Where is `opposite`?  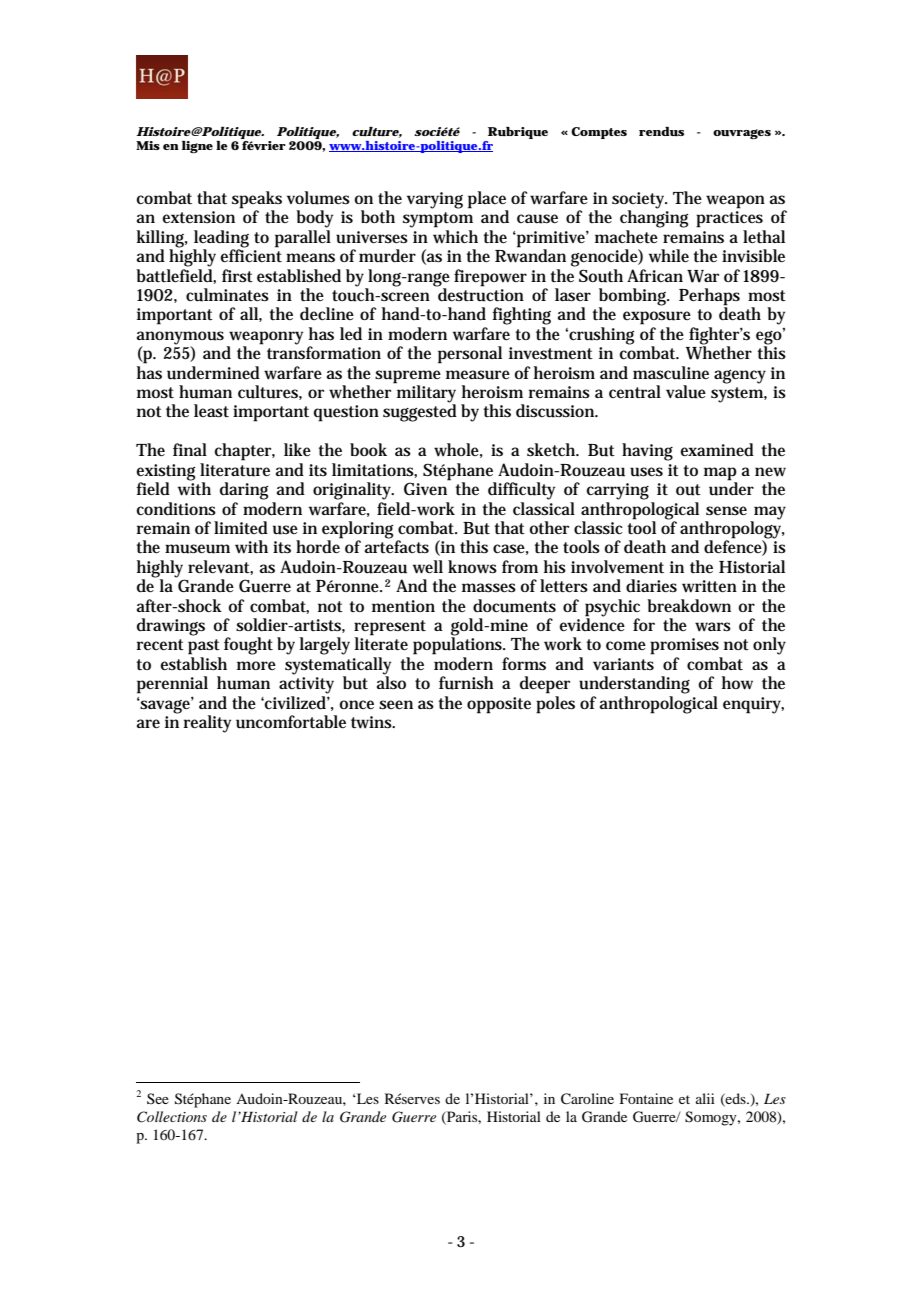
opposite is located at coordinates (499, 705).
